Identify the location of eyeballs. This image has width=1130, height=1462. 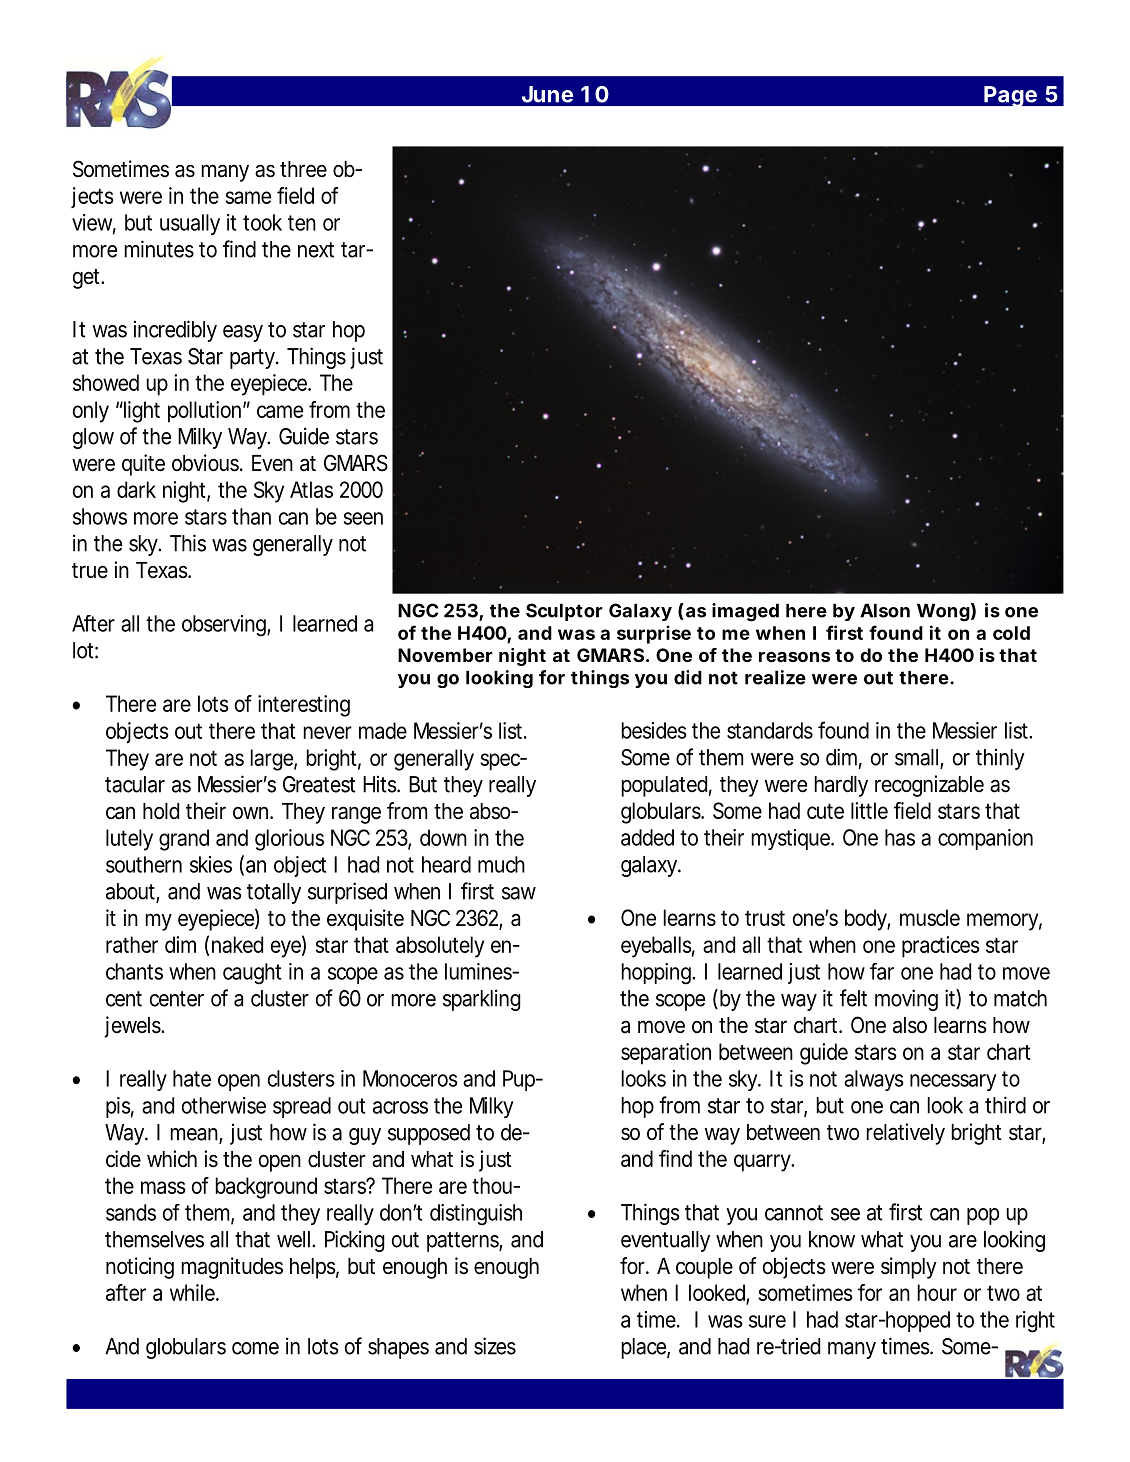
(658, 947).
